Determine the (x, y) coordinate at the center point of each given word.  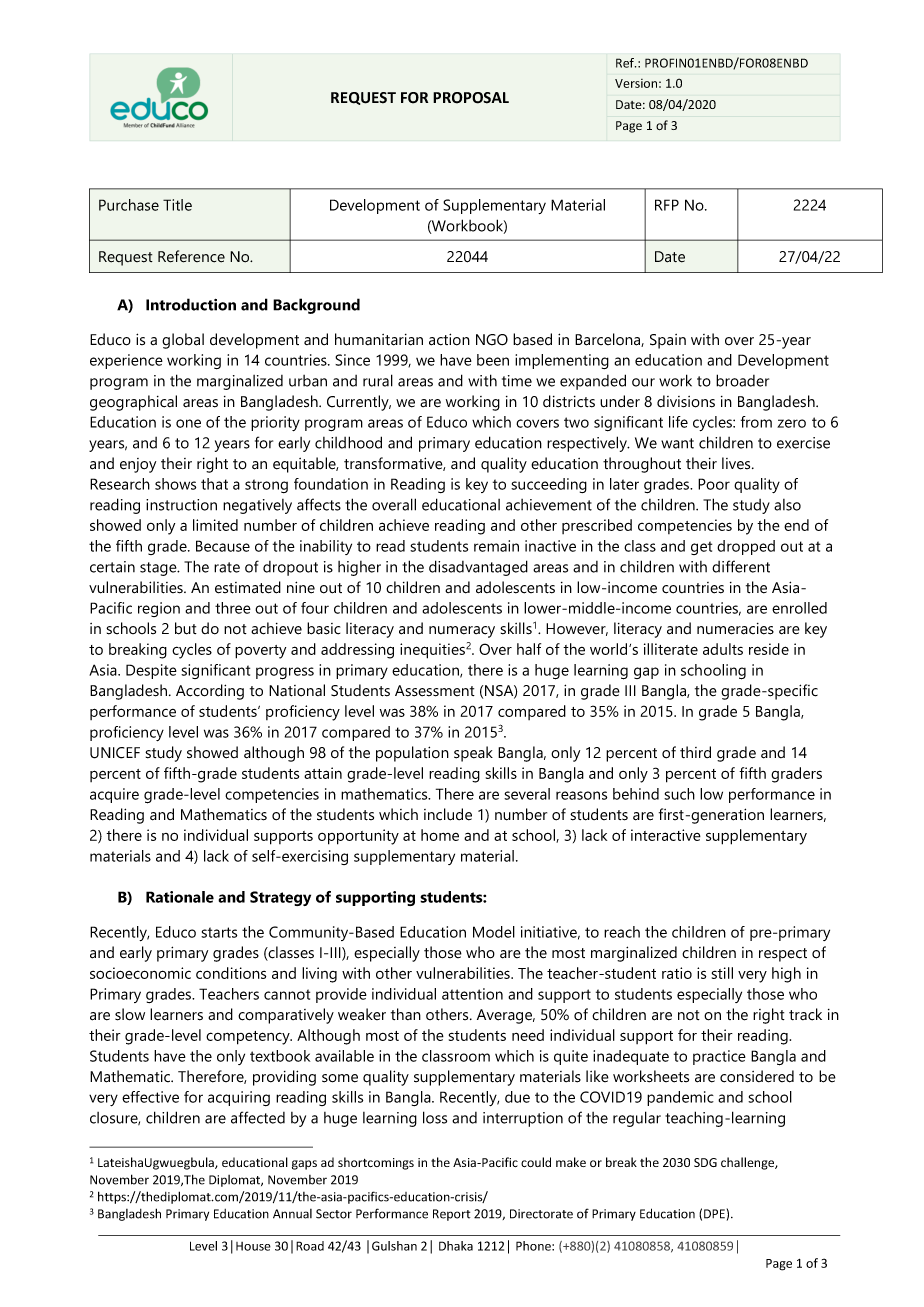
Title (177, 205)
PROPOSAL (471, 98)
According (210, 692)
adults (723, 649)
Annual (292, 1214)
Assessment (435, 691)
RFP (667, 205)
